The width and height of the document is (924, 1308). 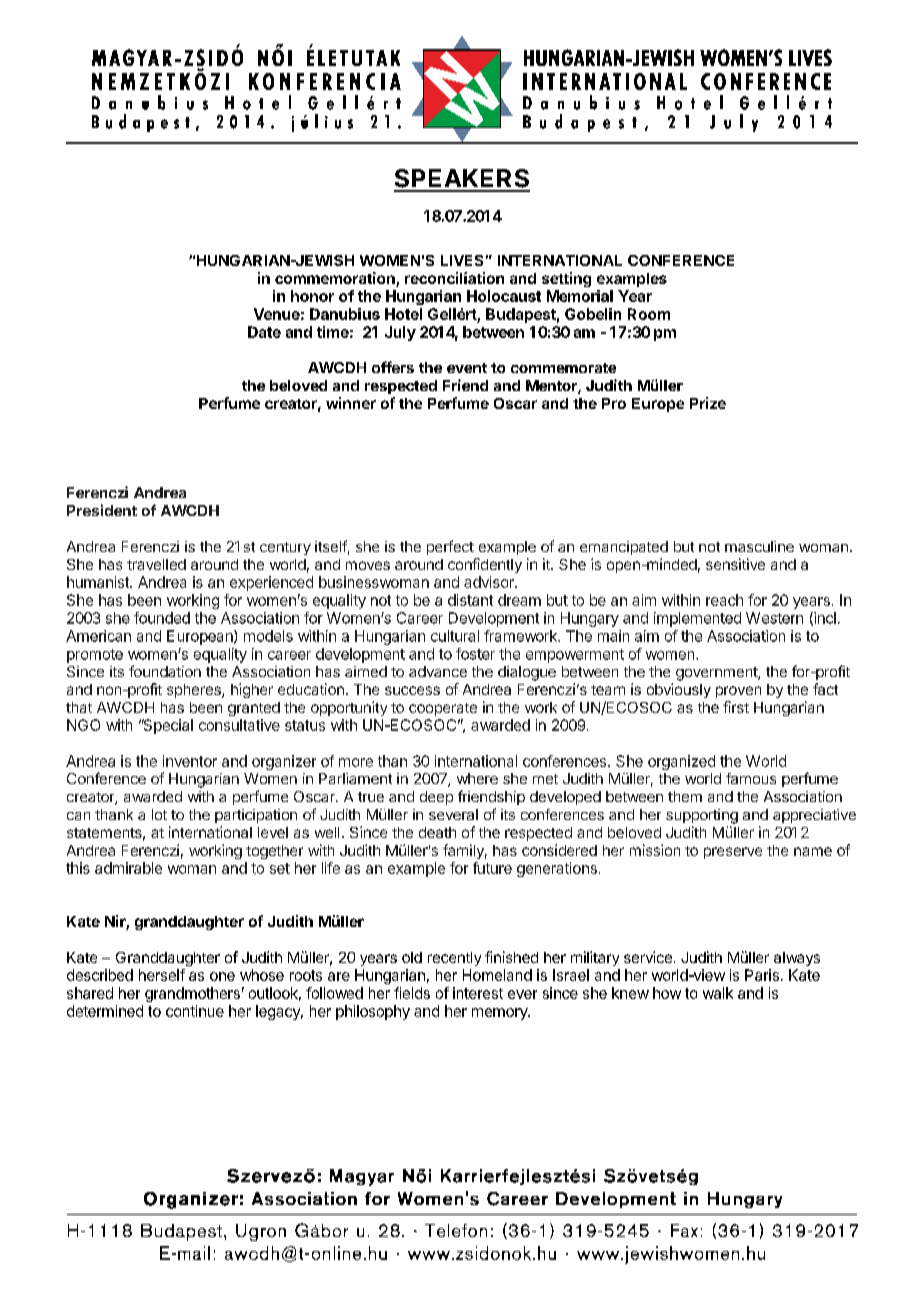 I want to click on grandmothers, so click(x=192, y=994).
